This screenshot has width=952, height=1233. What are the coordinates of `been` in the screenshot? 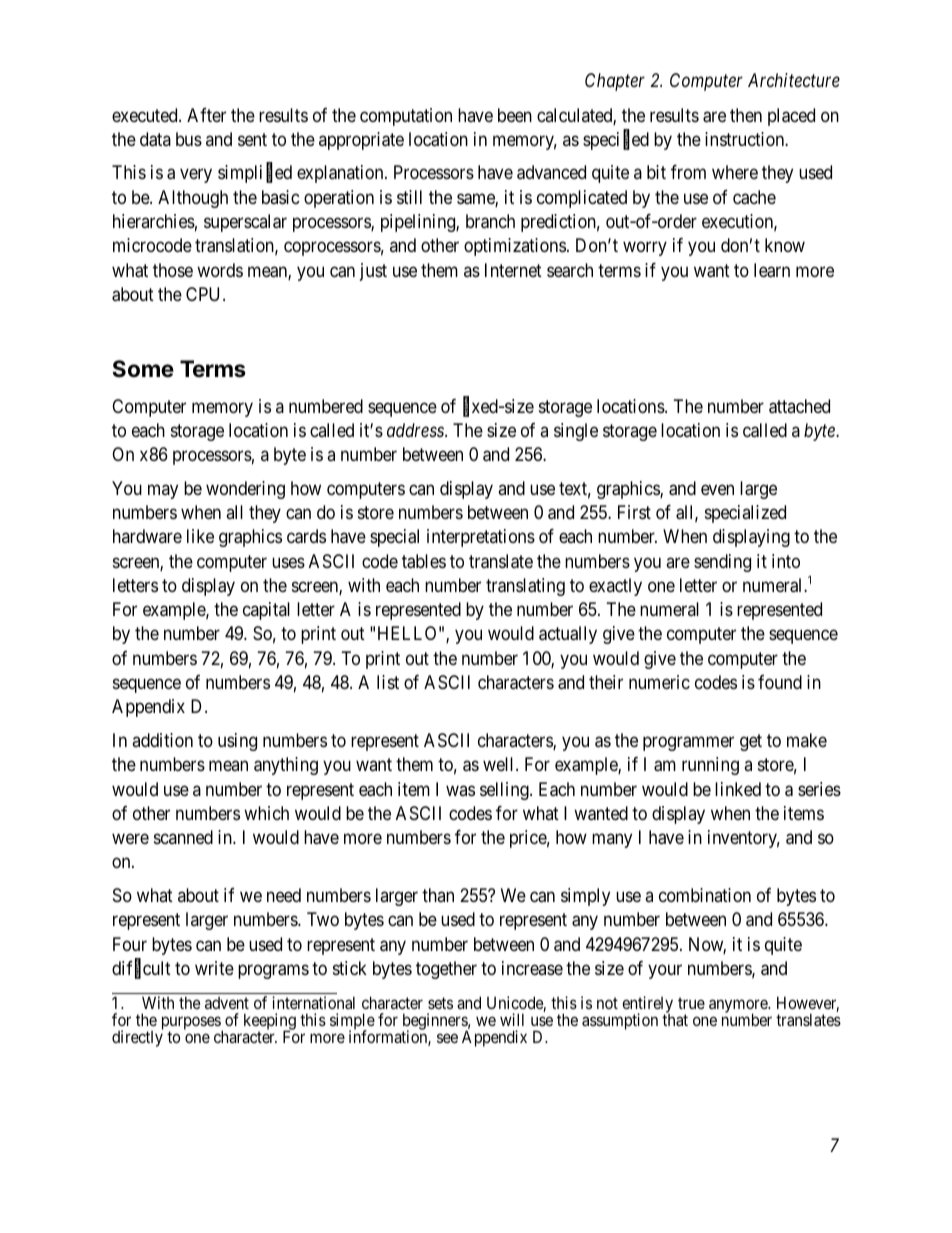 It's located at (515, 115).
